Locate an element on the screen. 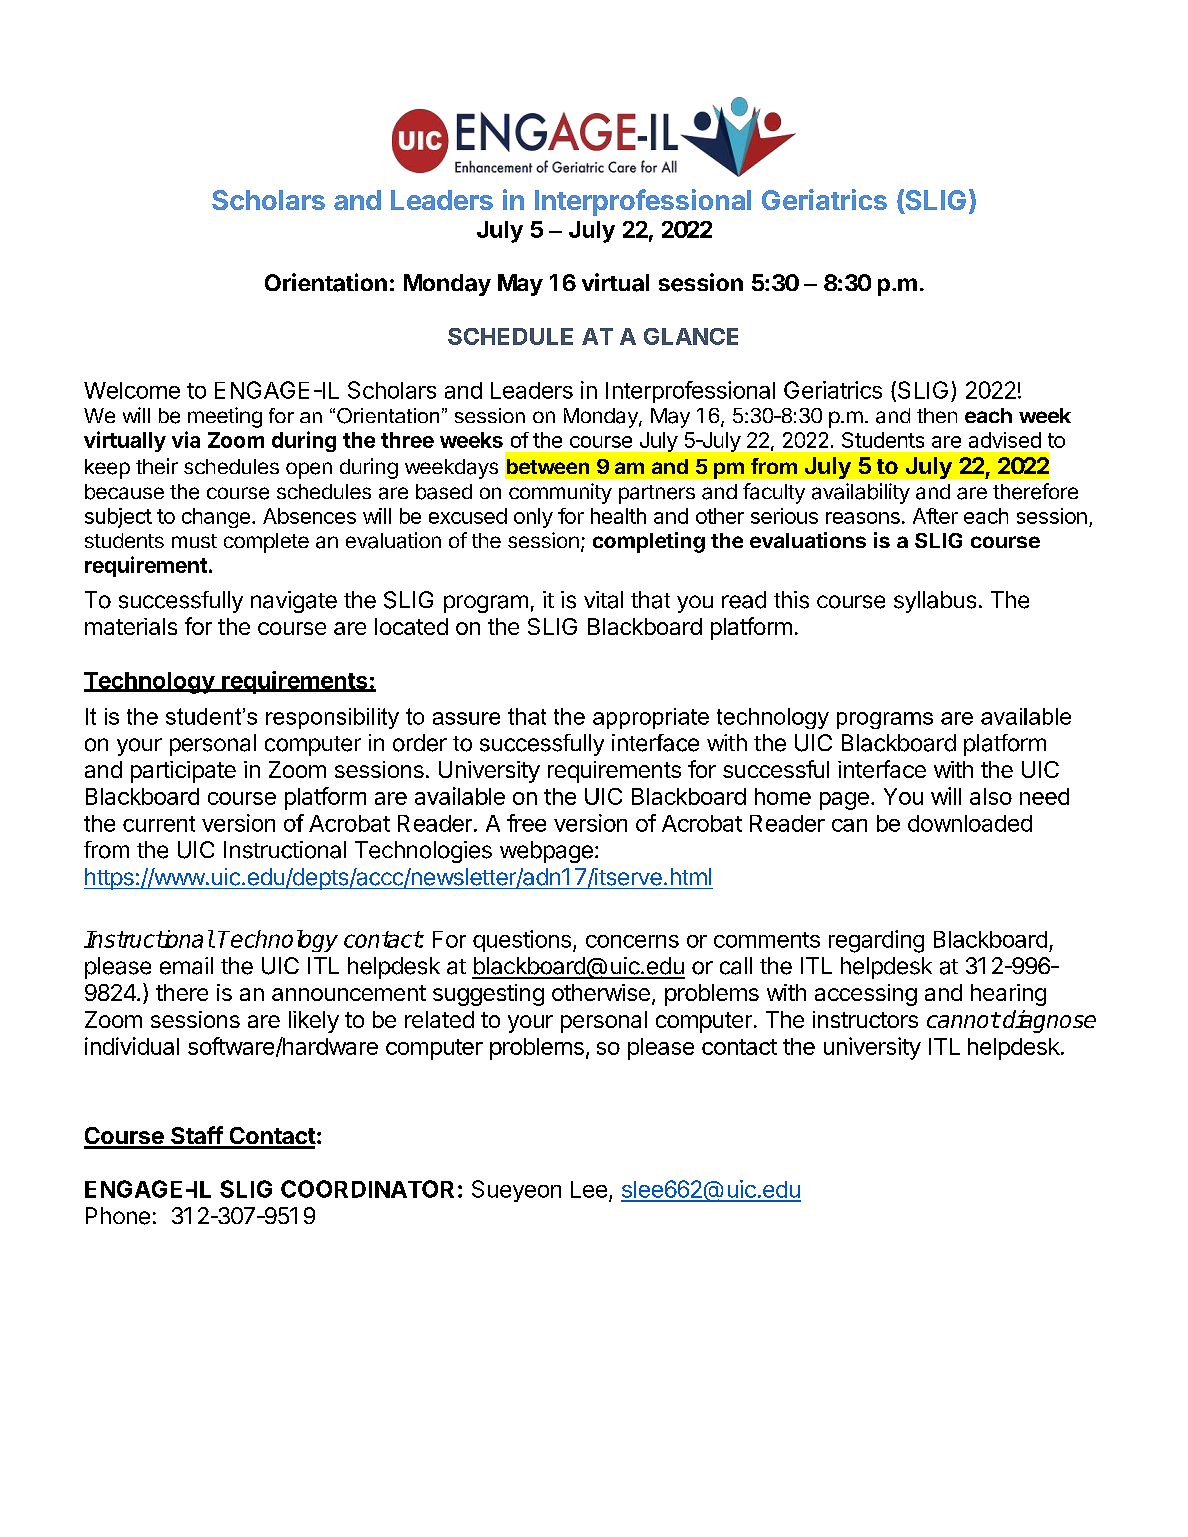  Phone is located at coordinates (118, 1216).
